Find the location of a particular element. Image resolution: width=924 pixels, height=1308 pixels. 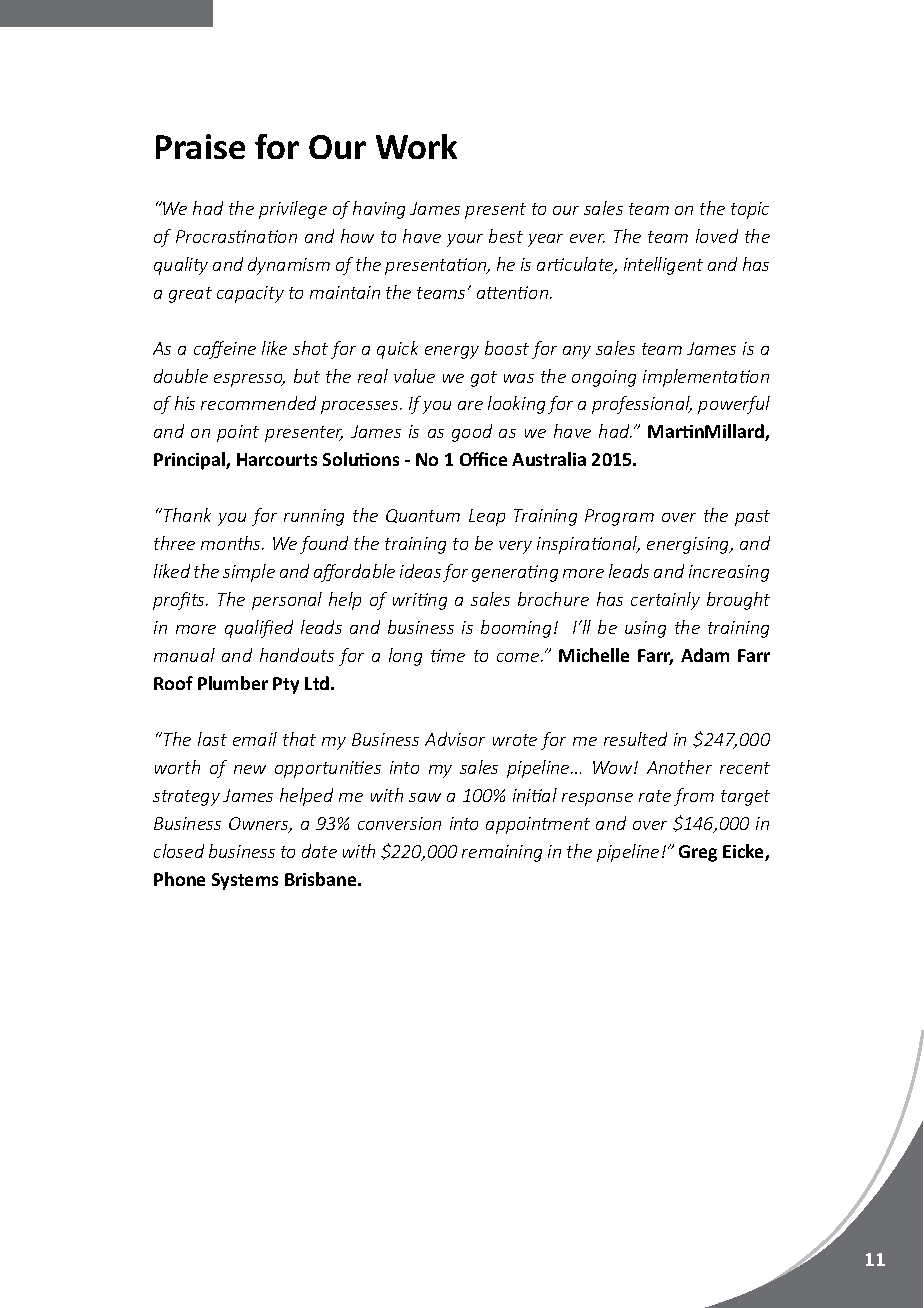

Work is located at coordinates (416, 146).
